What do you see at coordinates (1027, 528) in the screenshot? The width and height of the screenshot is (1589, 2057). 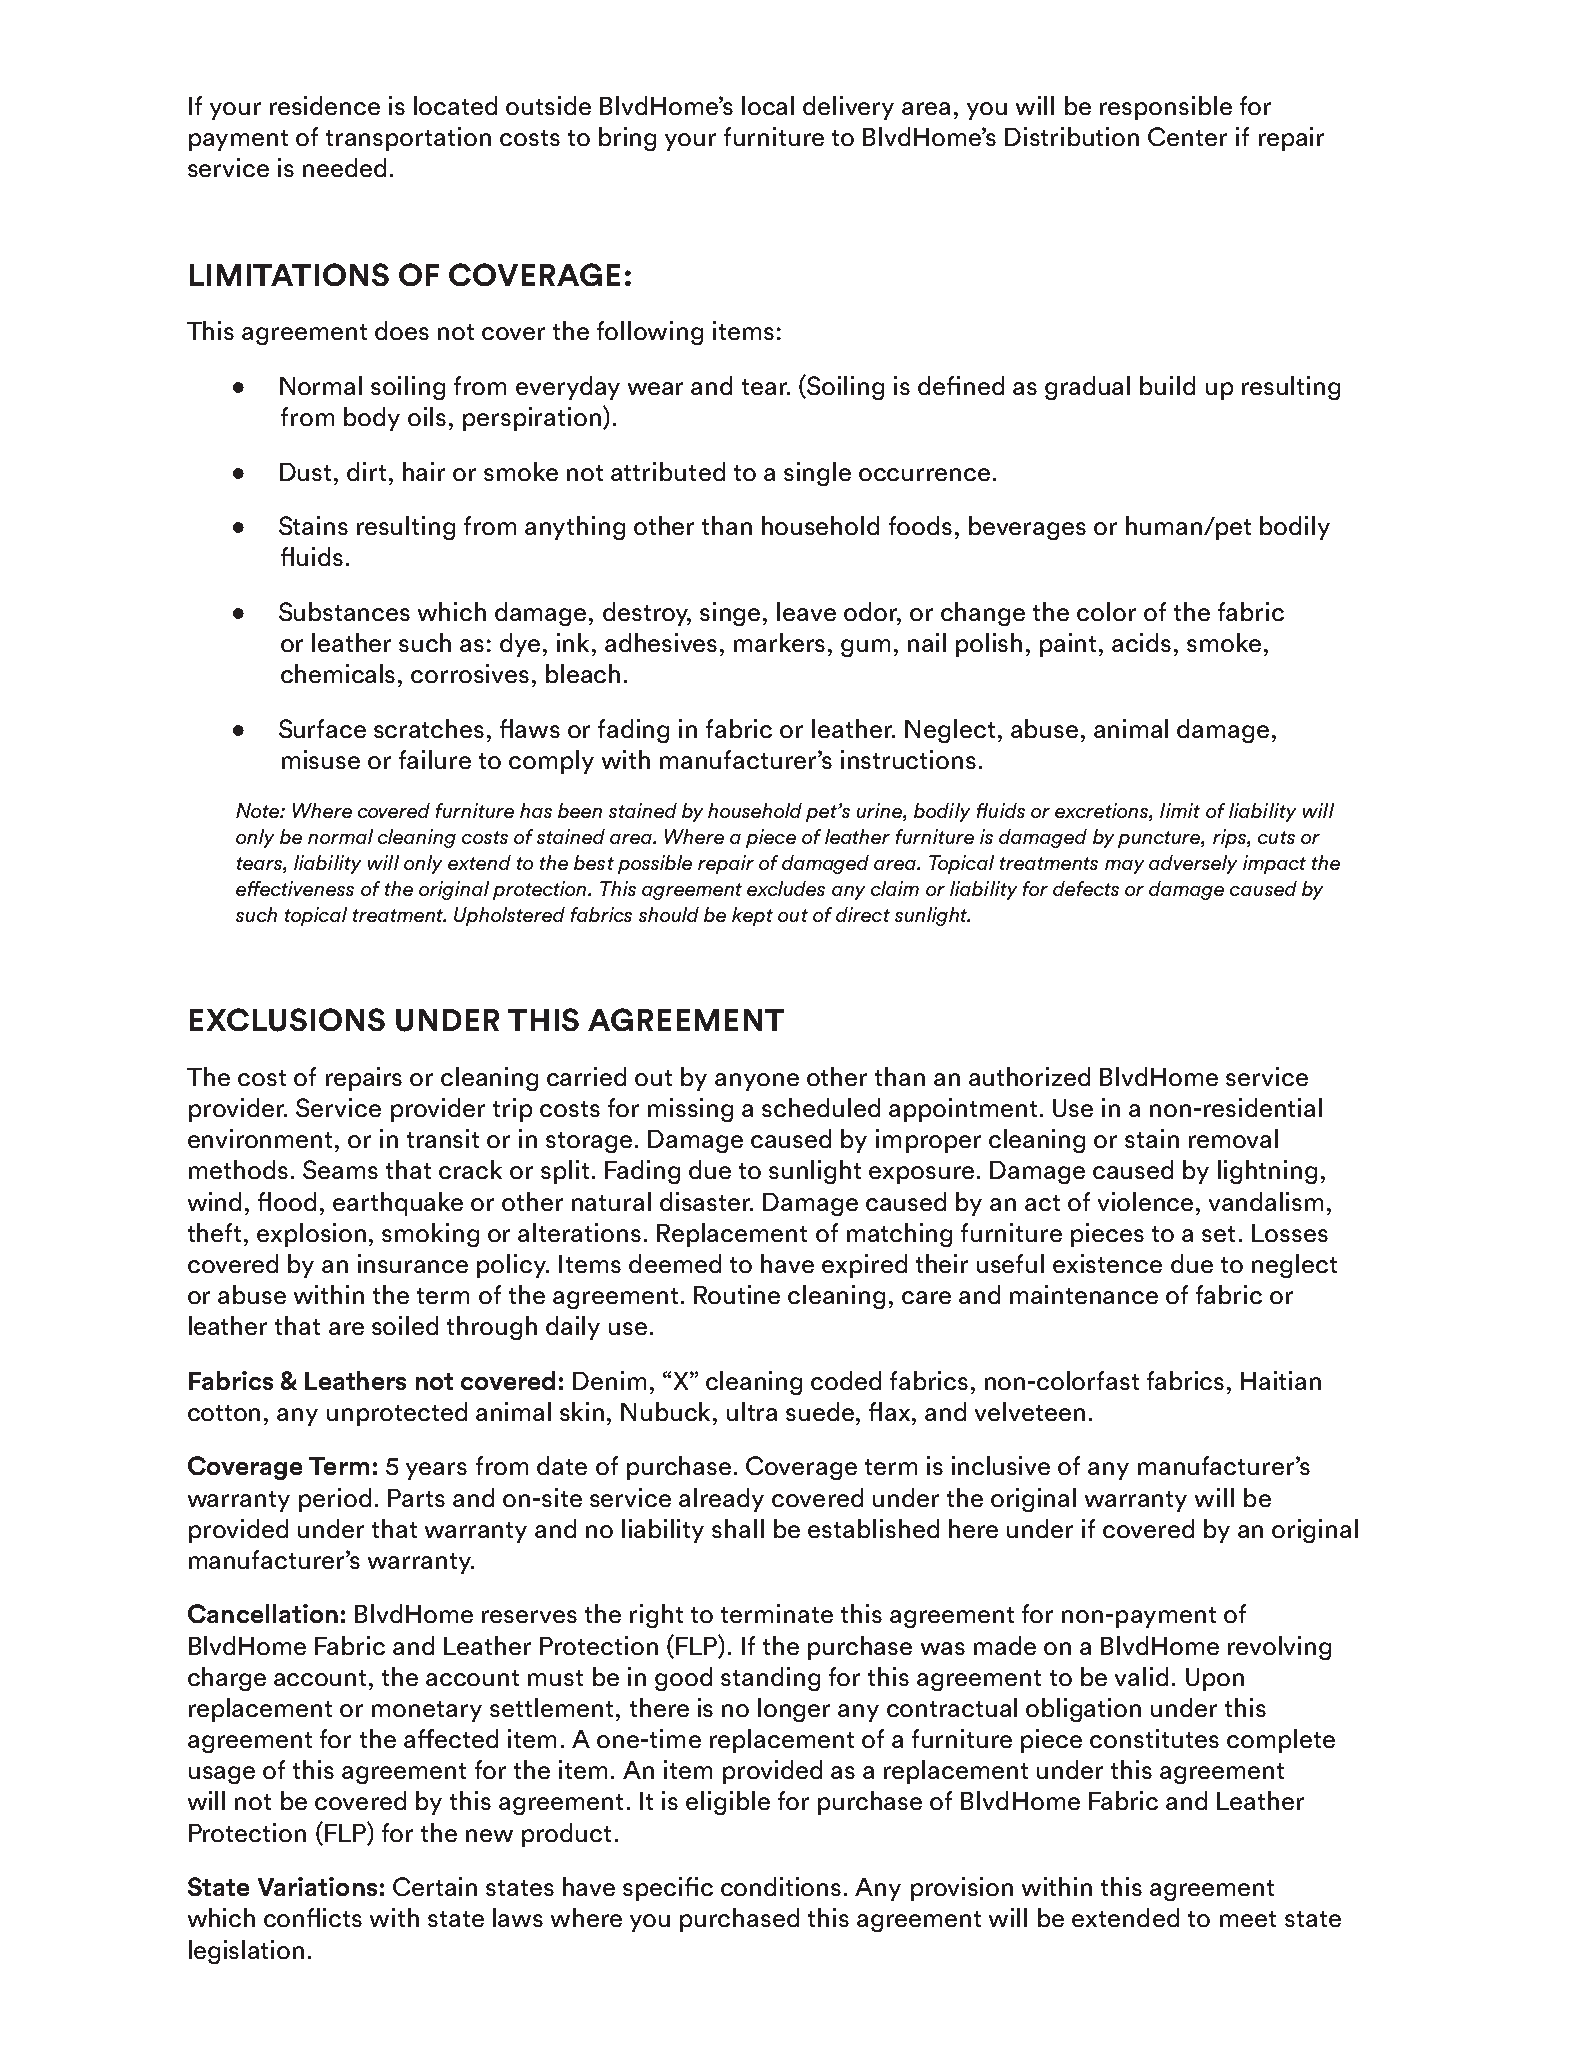 I see `beverages` at bounding box center [1027, 528].
